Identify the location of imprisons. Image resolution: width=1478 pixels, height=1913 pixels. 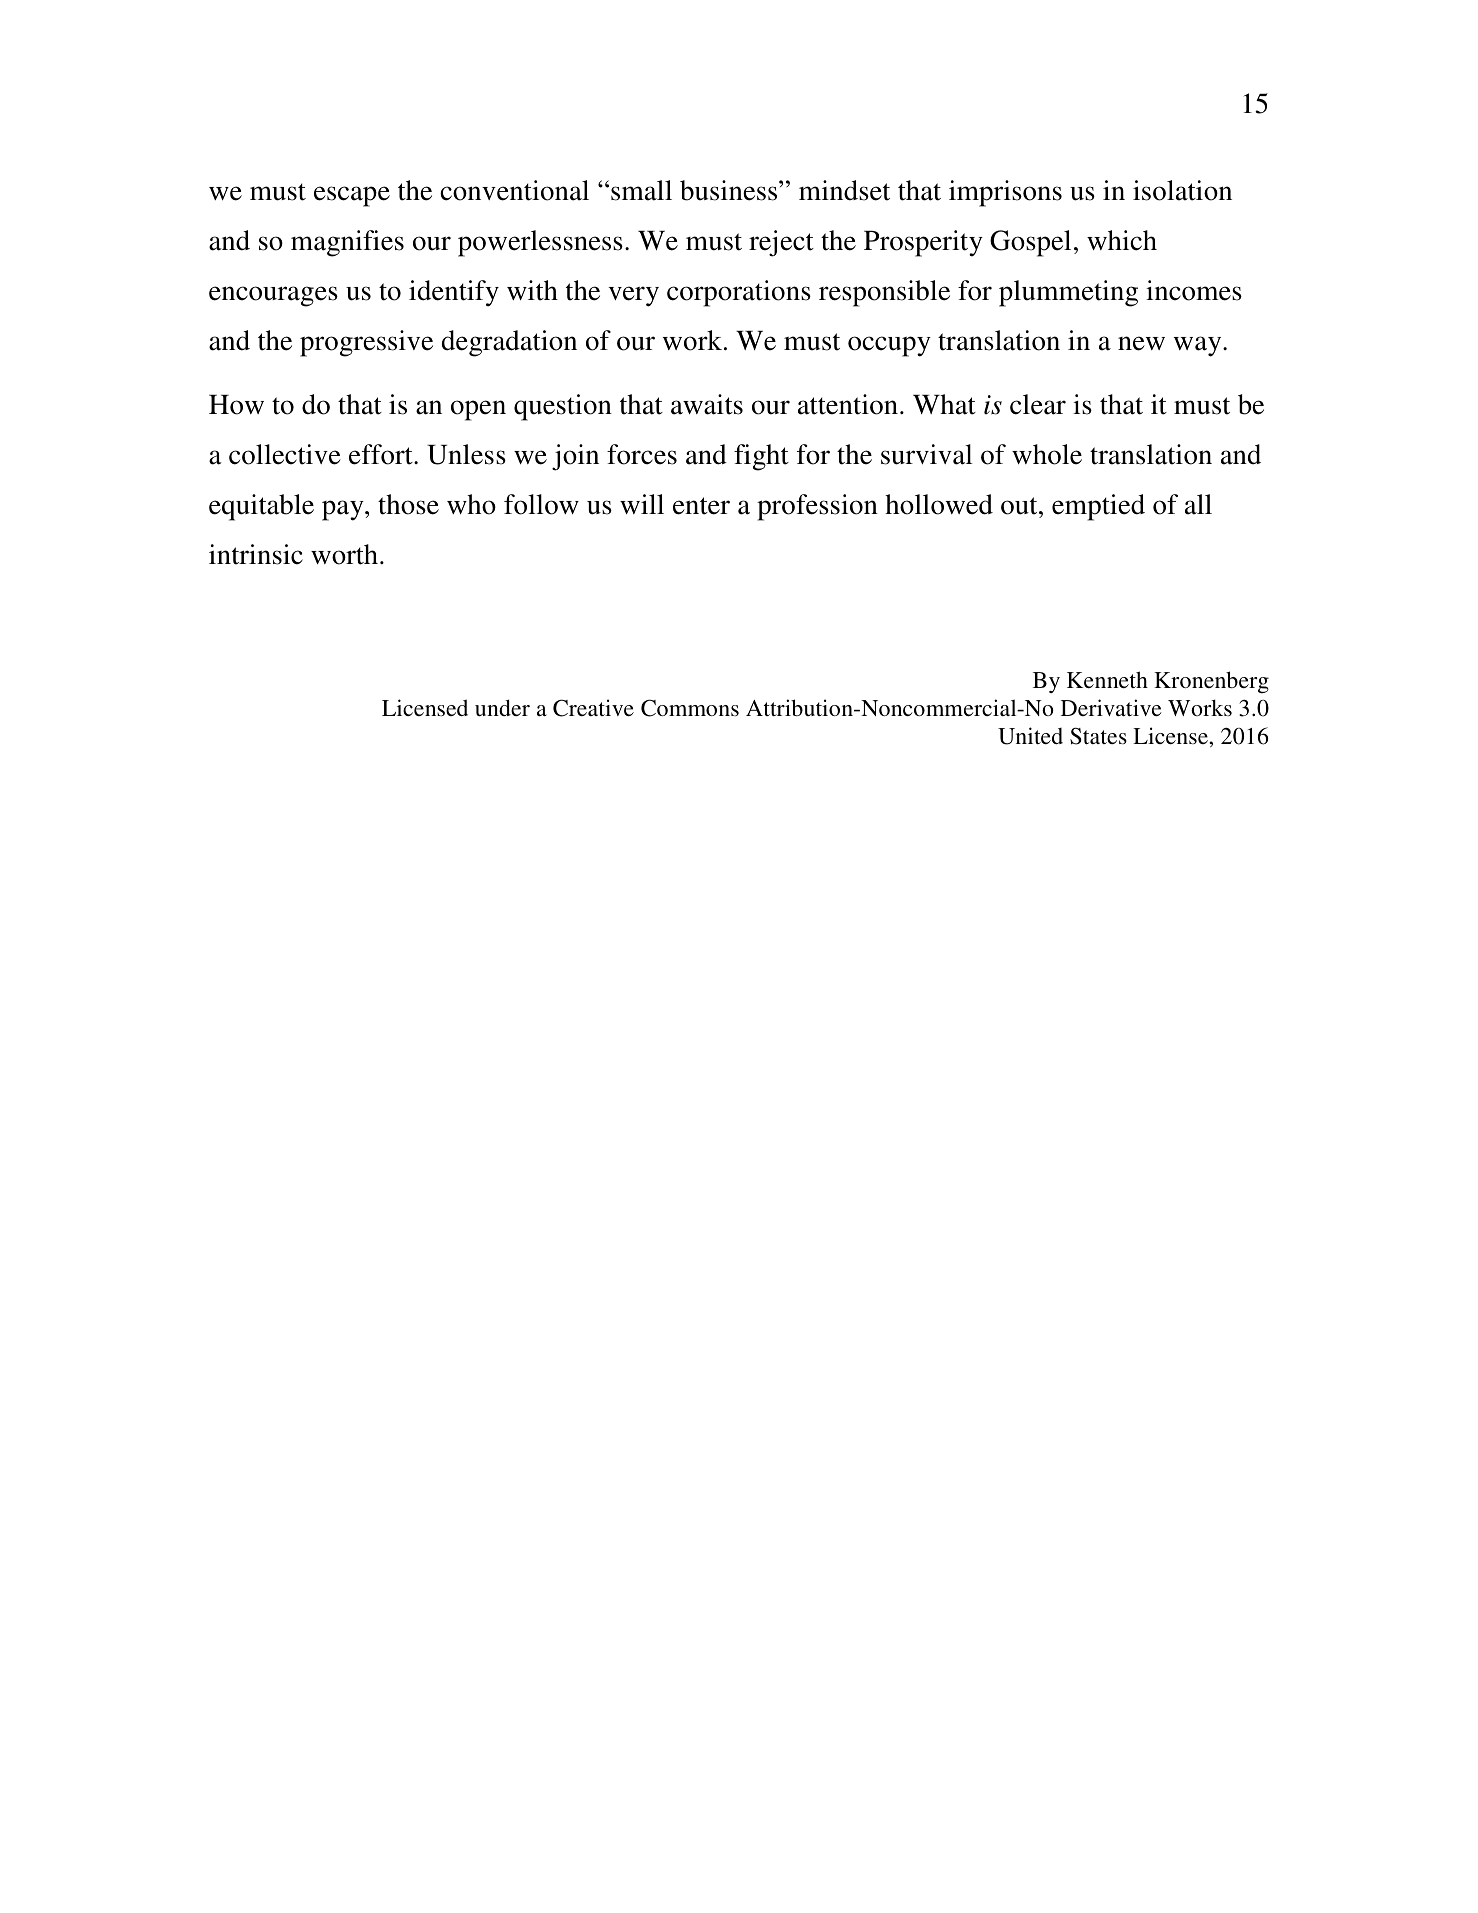
(1005, 193).
